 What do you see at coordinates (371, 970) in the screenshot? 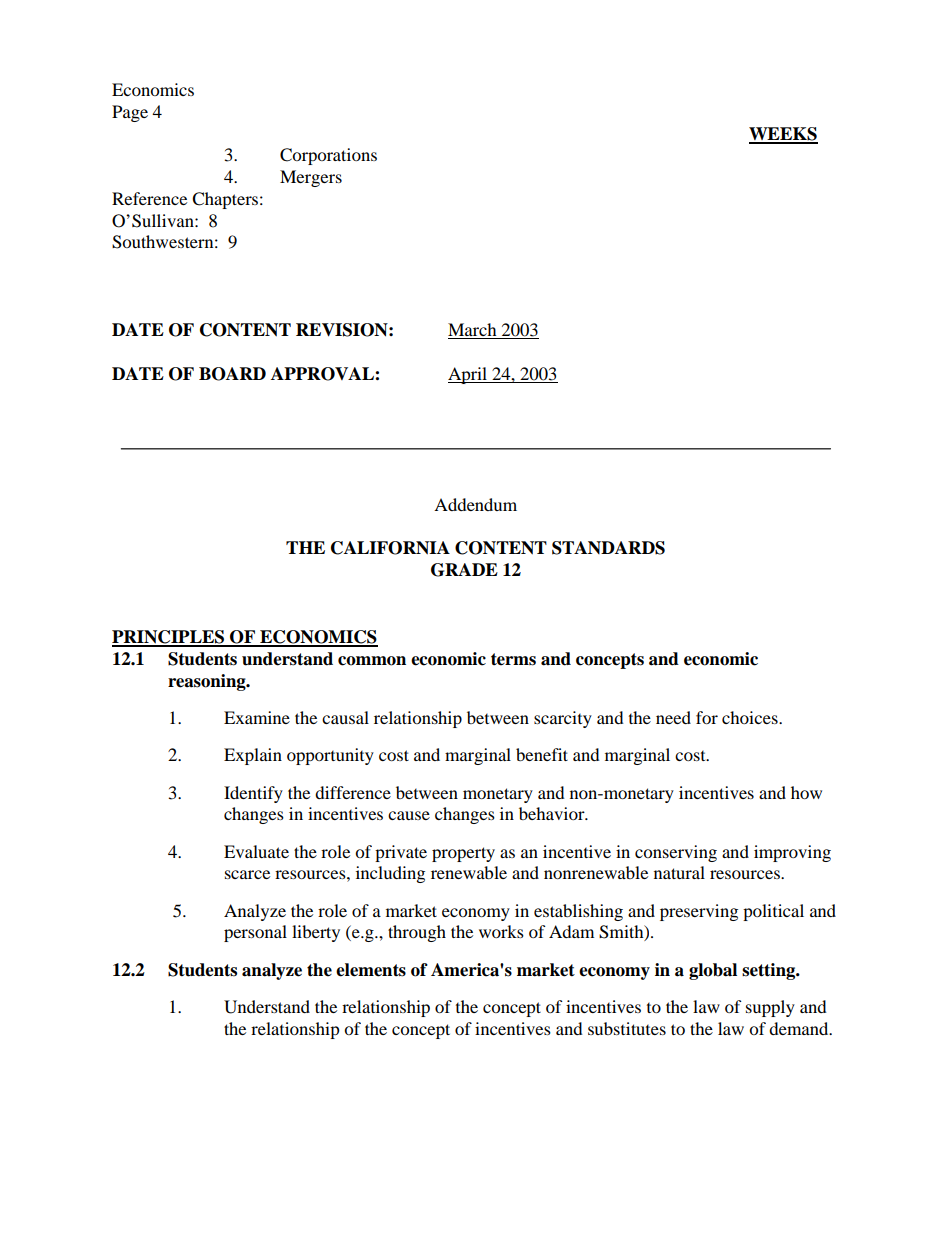
I see `elements` at bounding box center [371, 970].
